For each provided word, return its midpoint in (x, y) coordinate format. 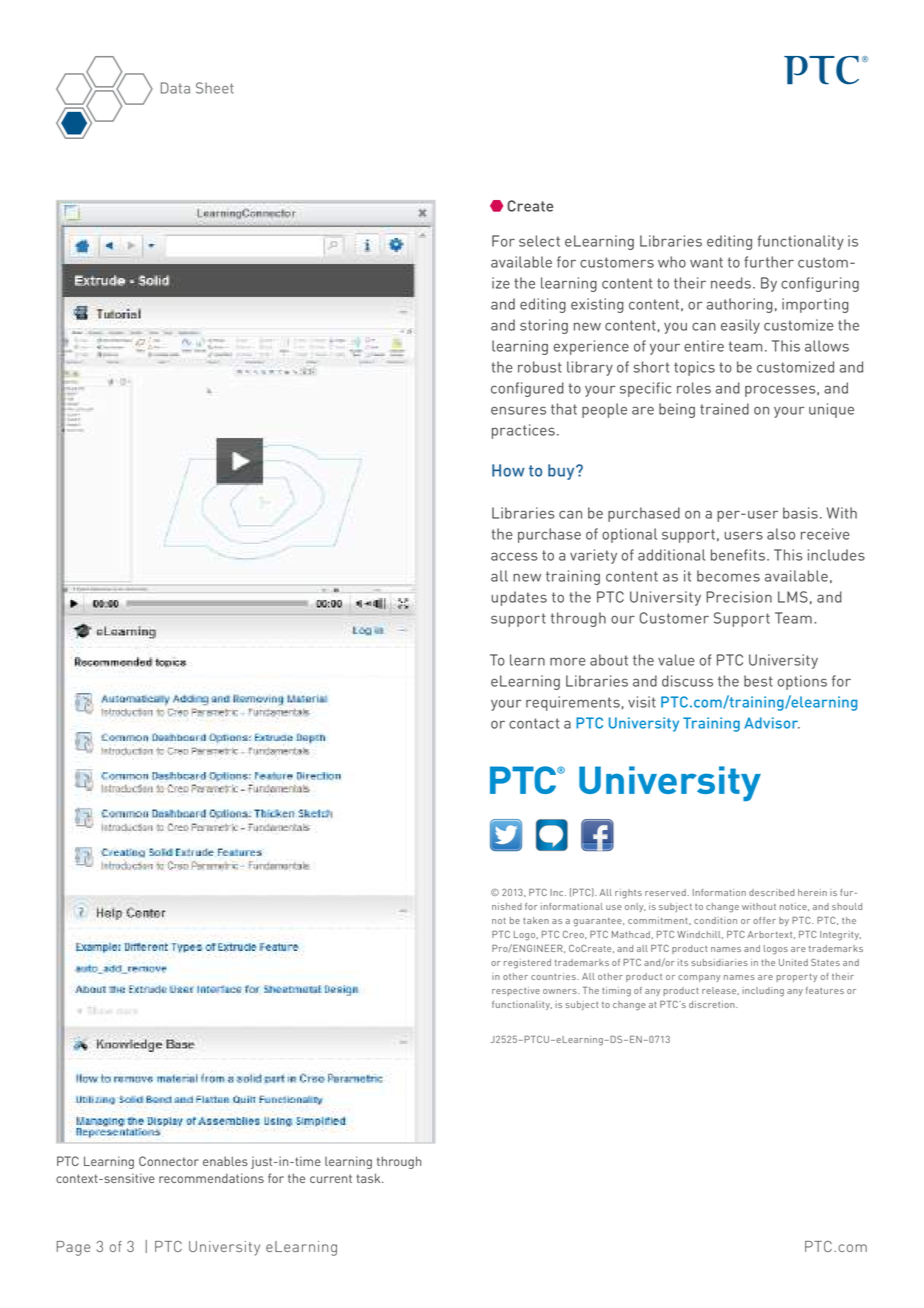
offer (764, 920)
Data (175, 88)
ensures (518, 410)
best (758, 681)
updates (519, 598)
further (769, 262)
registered (527, 964)
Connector (169, 1161)
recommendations (211, 1178)
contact (534, 723)
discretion (713, 1004)
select (539, 241)
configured (527, 389)
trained (724, 409)
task (370, 1178)
